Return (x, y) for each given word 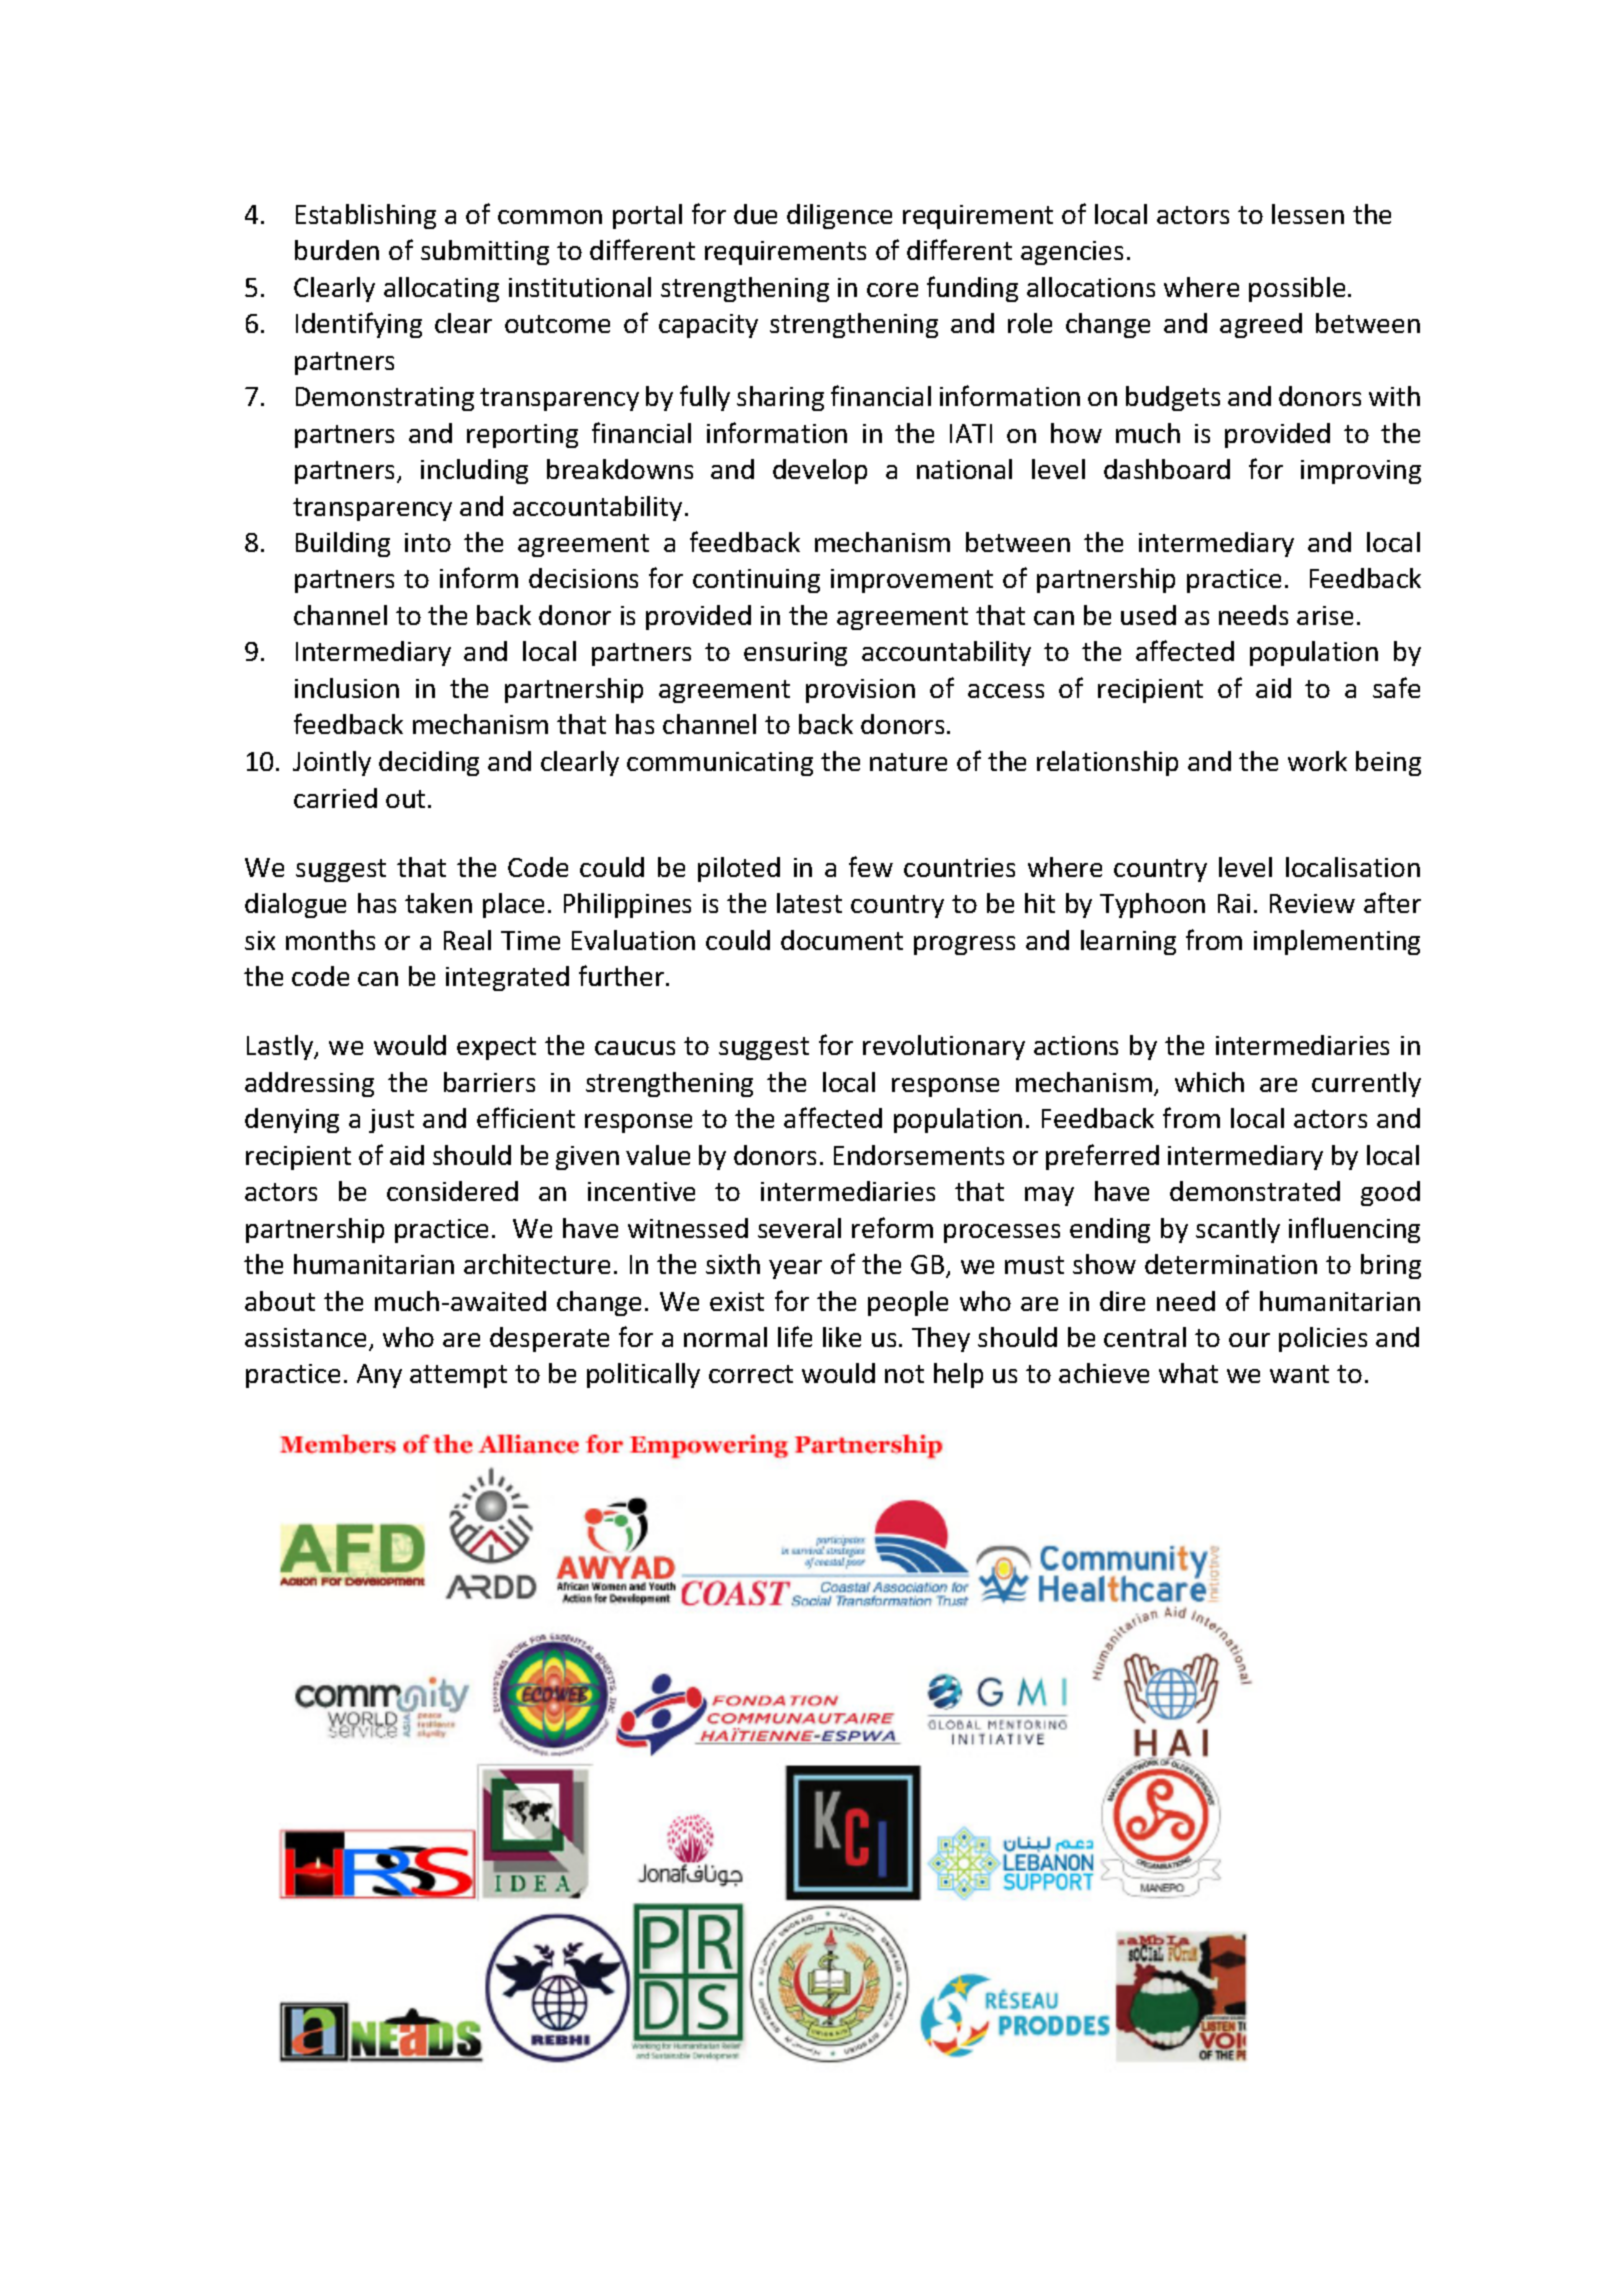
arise (1325, 615)
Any (379, 1376)
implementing (1337, 942)
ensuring (795, 654)
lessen (1308, 214)
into (428, 542)
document (842, 940)
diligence (839, 216)
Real (467, 940)
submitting (485, 252)
